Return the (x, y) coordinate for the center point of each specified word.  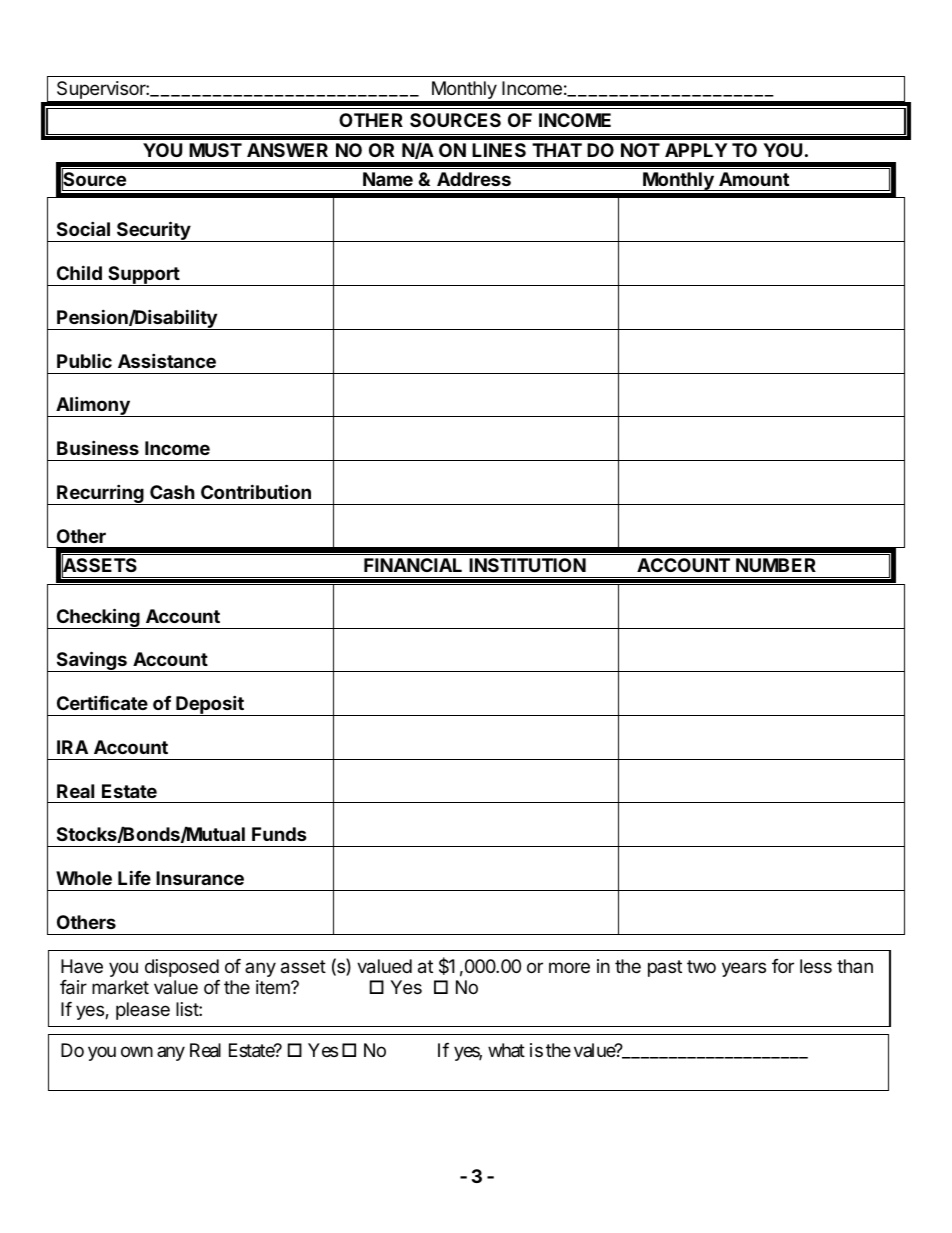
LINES (499, 150)
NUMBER (776, 565)
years (744, 969)
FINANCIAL (413, 565)
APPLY (696, 150)
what (506, 1050)
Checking (98, 618)
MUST (215, 150)
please (143, 1011)
